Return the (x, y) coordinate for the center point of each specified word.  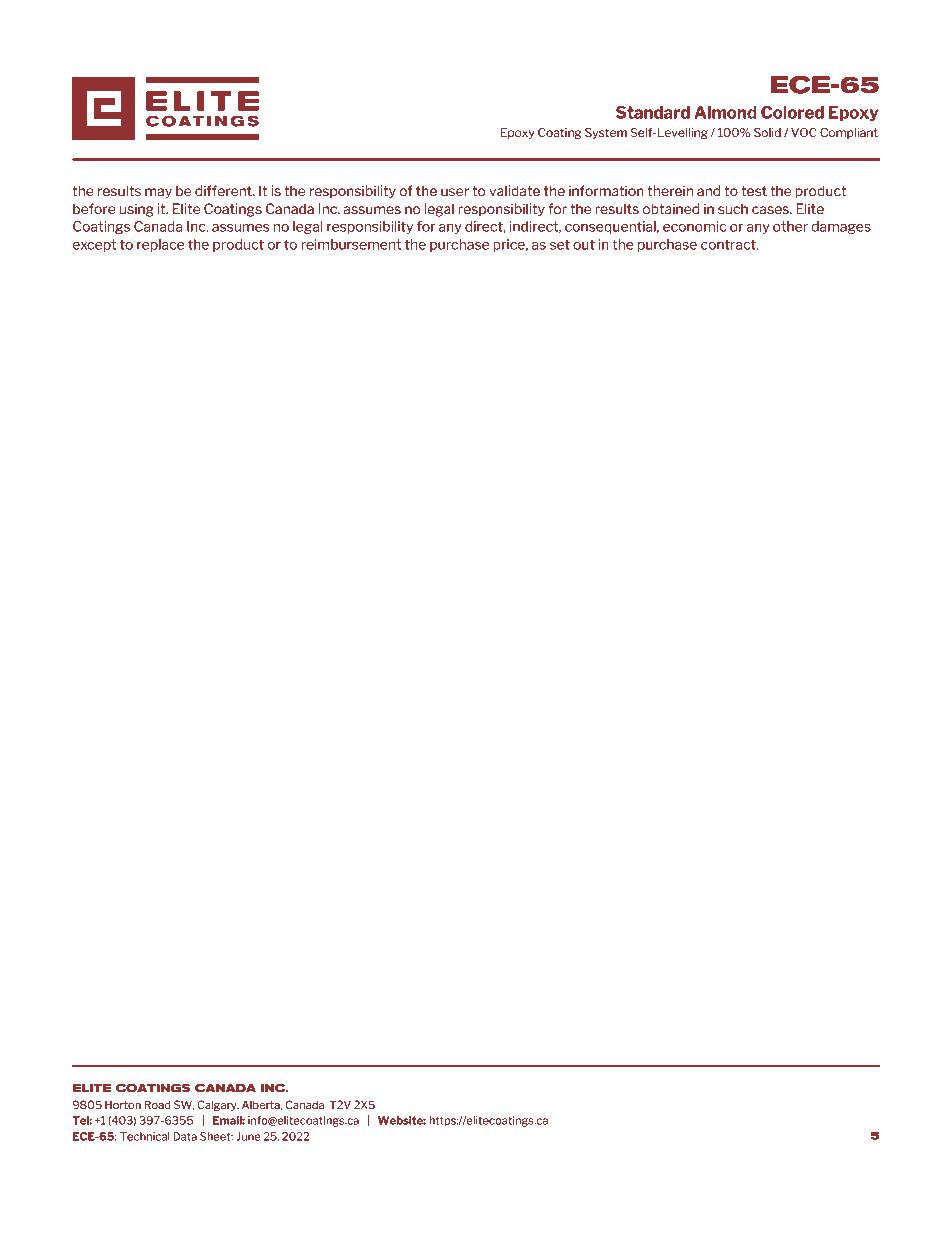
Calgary (218, 1105)
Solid (767, 132)
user (455, 192)
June (248, 1136)
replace (161, 245)
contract (729, 244)
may (158, 193)
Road (157, 1104)
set (560, 244)
